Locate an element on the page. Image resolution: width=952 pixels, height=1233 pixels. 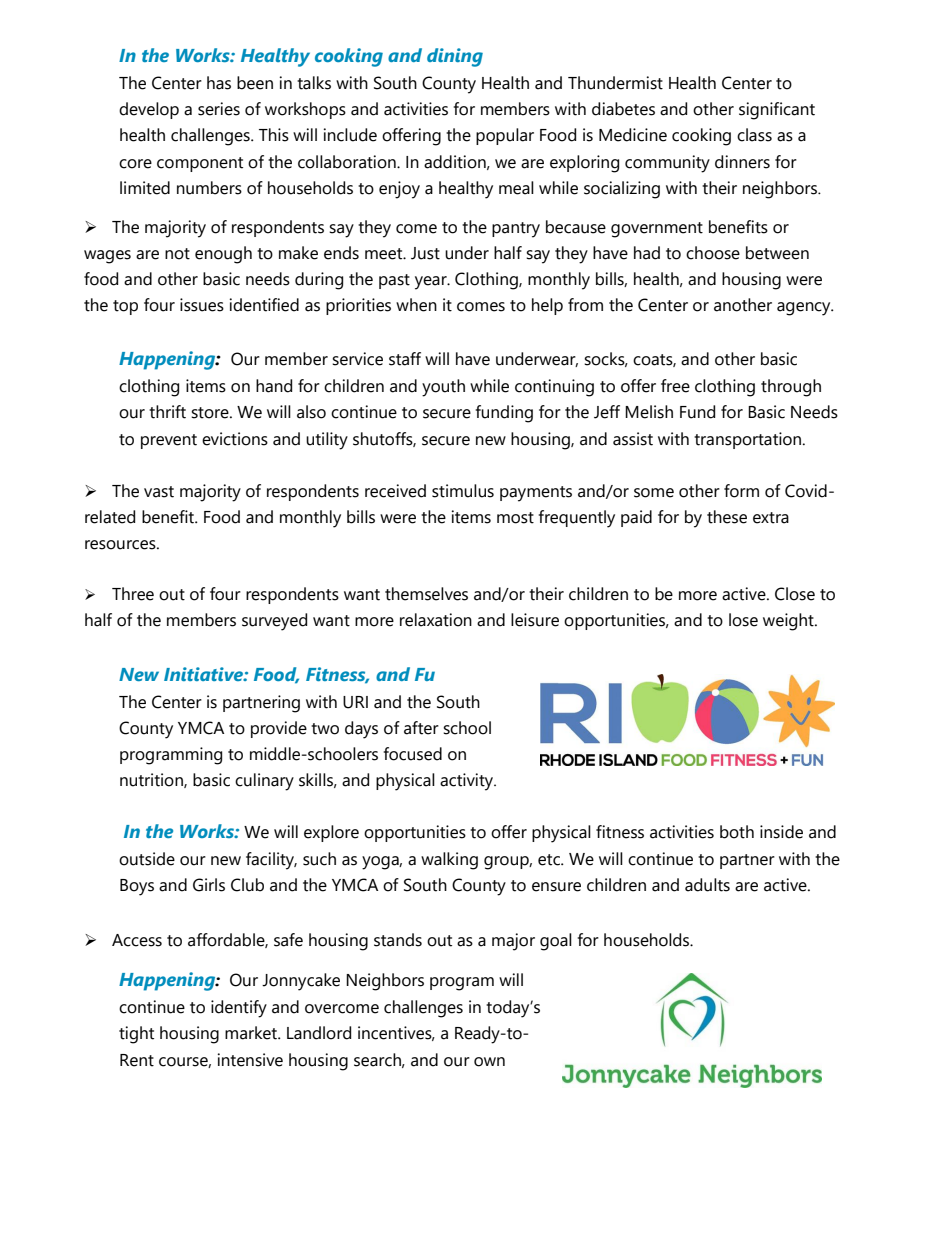
free is located at coordinates (675, 386).
